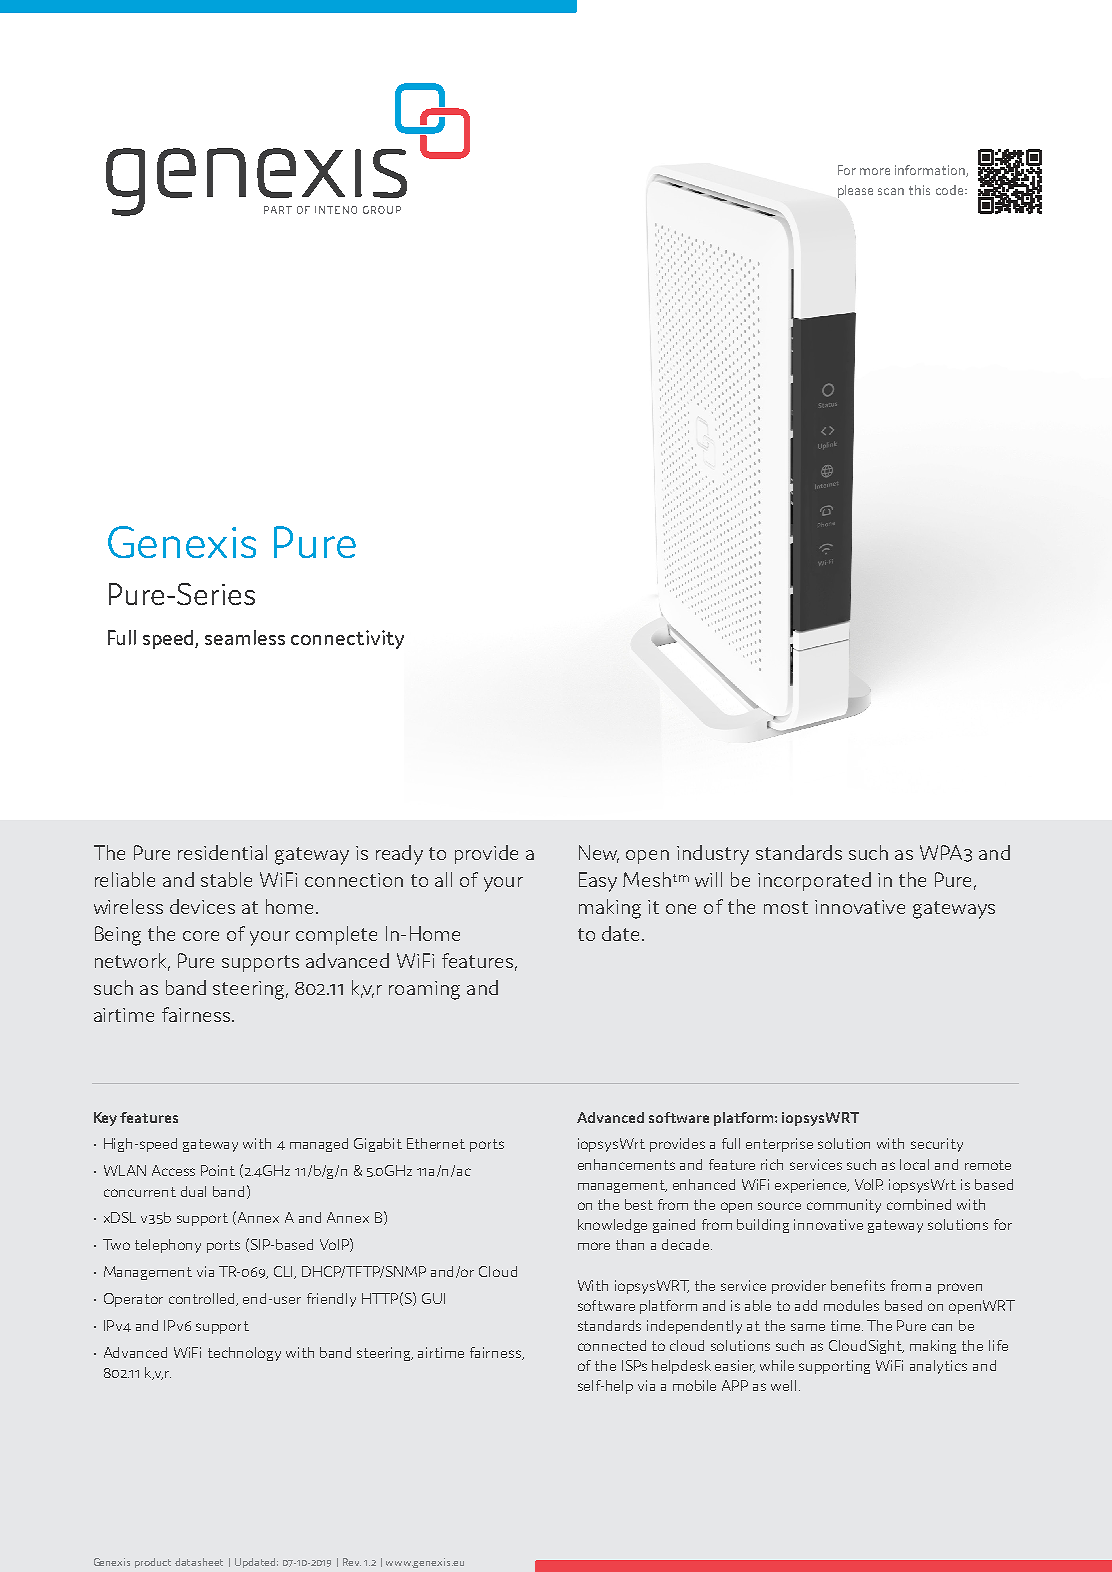 Image resolution: width=1112 pixels, height=1572 pixels. I want to click on Easy, so click(598, 882).
